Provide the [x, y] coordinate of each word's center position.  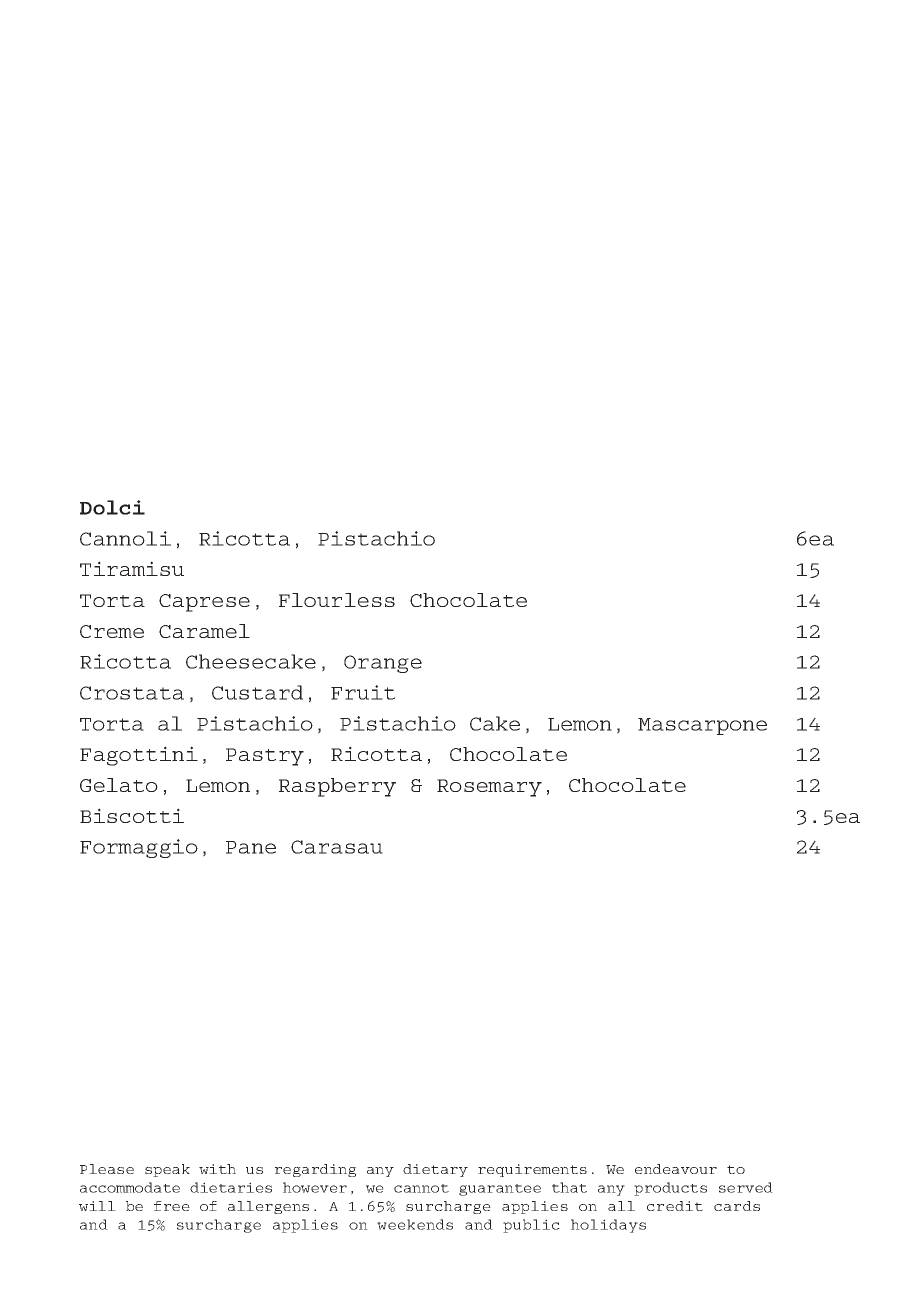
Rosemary [489, 788]
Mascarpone [702, 726]
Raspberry [337, 787]
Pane [251, 847]
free [172, 1206]
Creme [112, 631]
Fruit [363, 692]
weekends [415, 1224]
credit [675, 1206]
